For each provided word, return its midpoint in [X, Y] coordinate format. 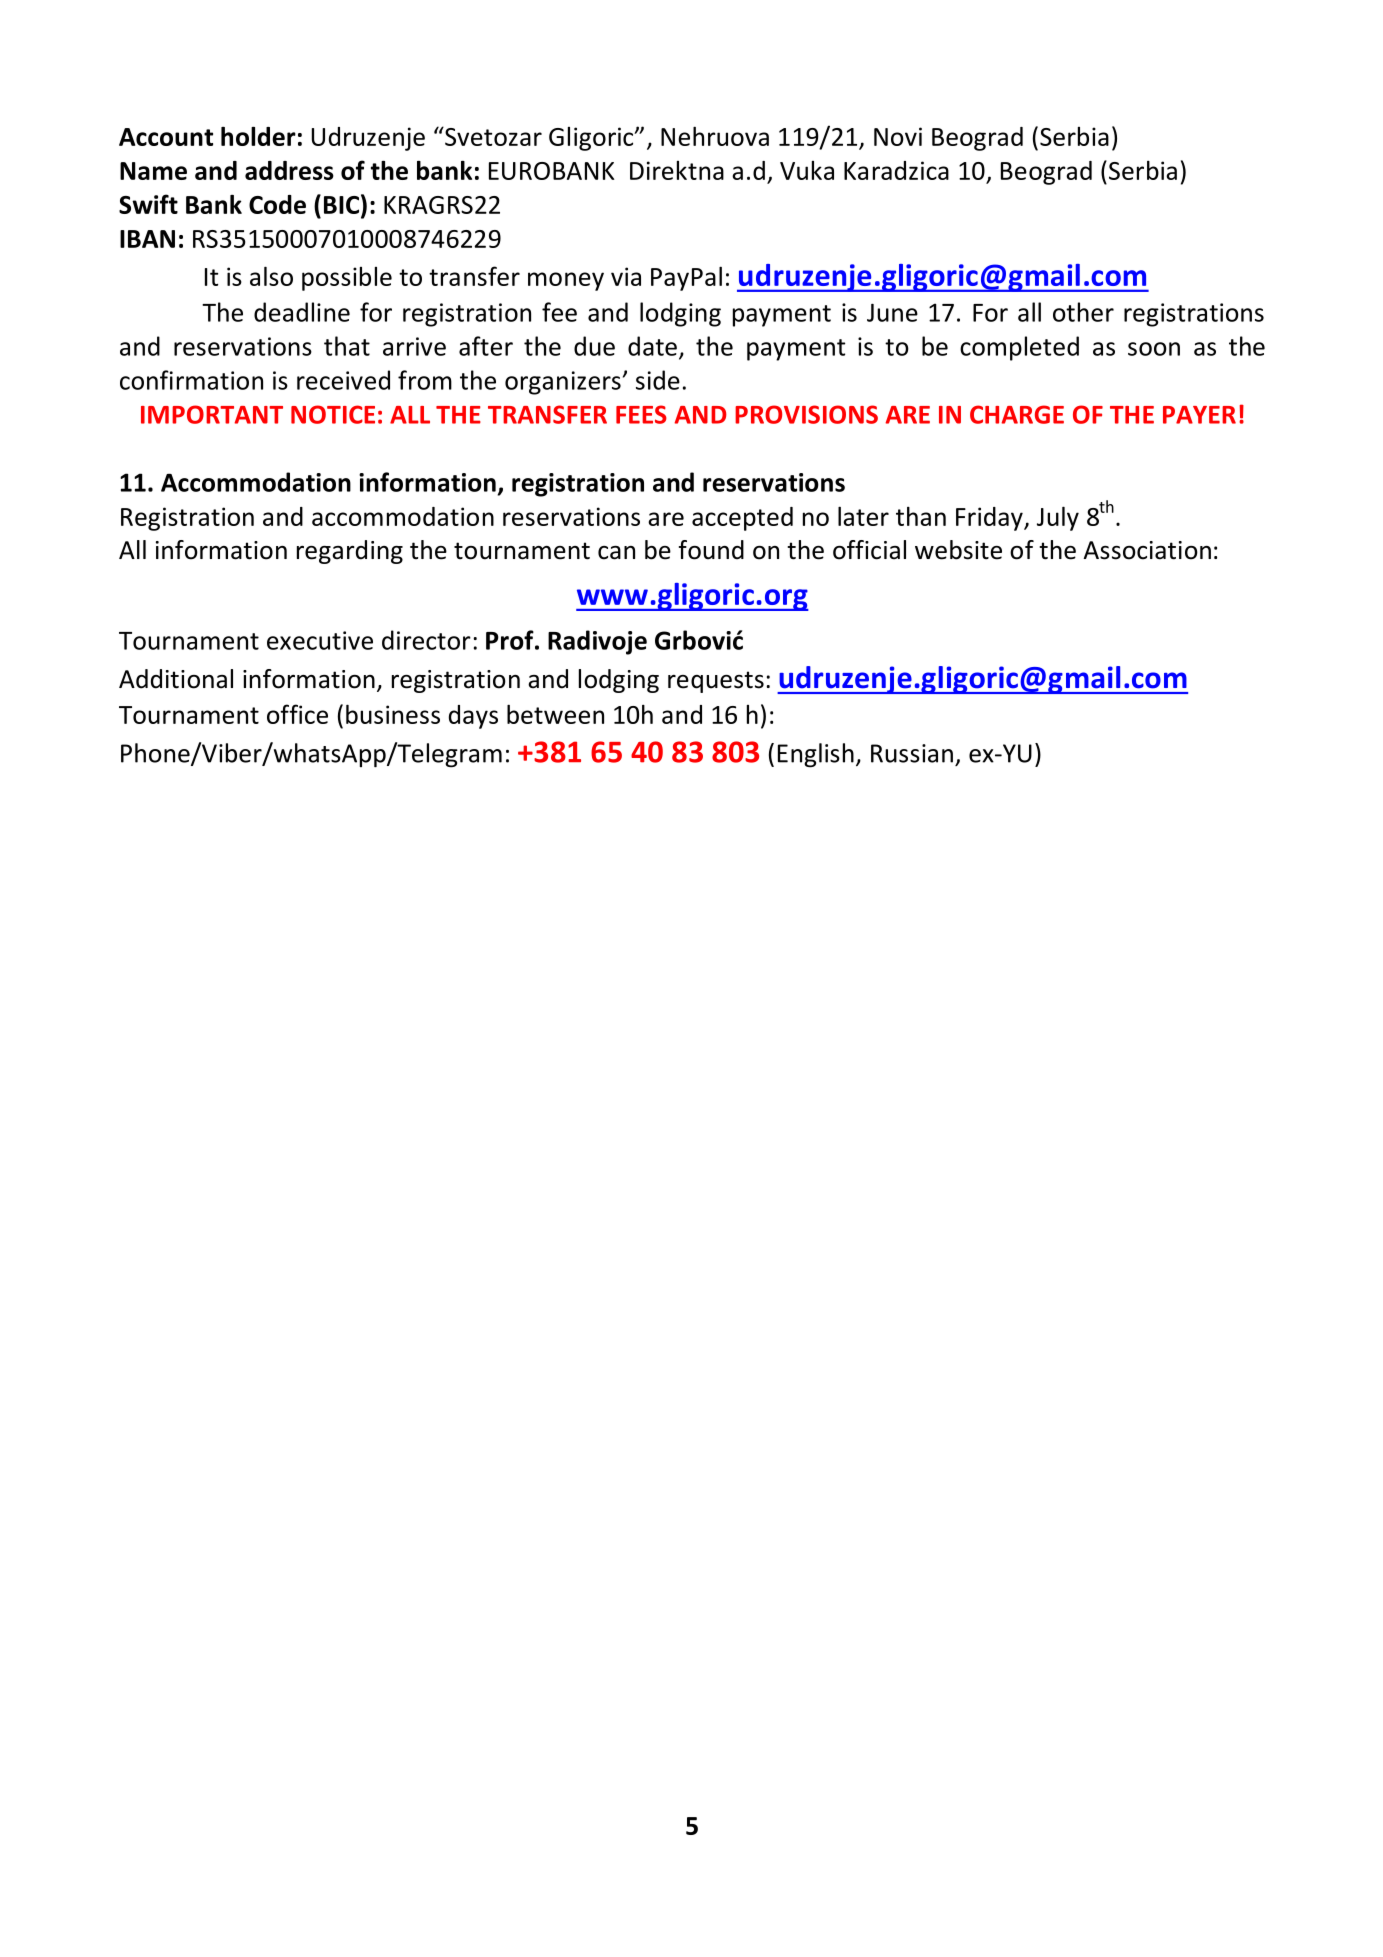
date [652, 346]
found [711, 550]
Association [1147, 550]
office [297, 714]
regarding [350, 552]
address [289, 170]
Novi [898, 136]
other [1083, 312]
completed [1019, 348]
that [347, 346]
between [555, 714]
